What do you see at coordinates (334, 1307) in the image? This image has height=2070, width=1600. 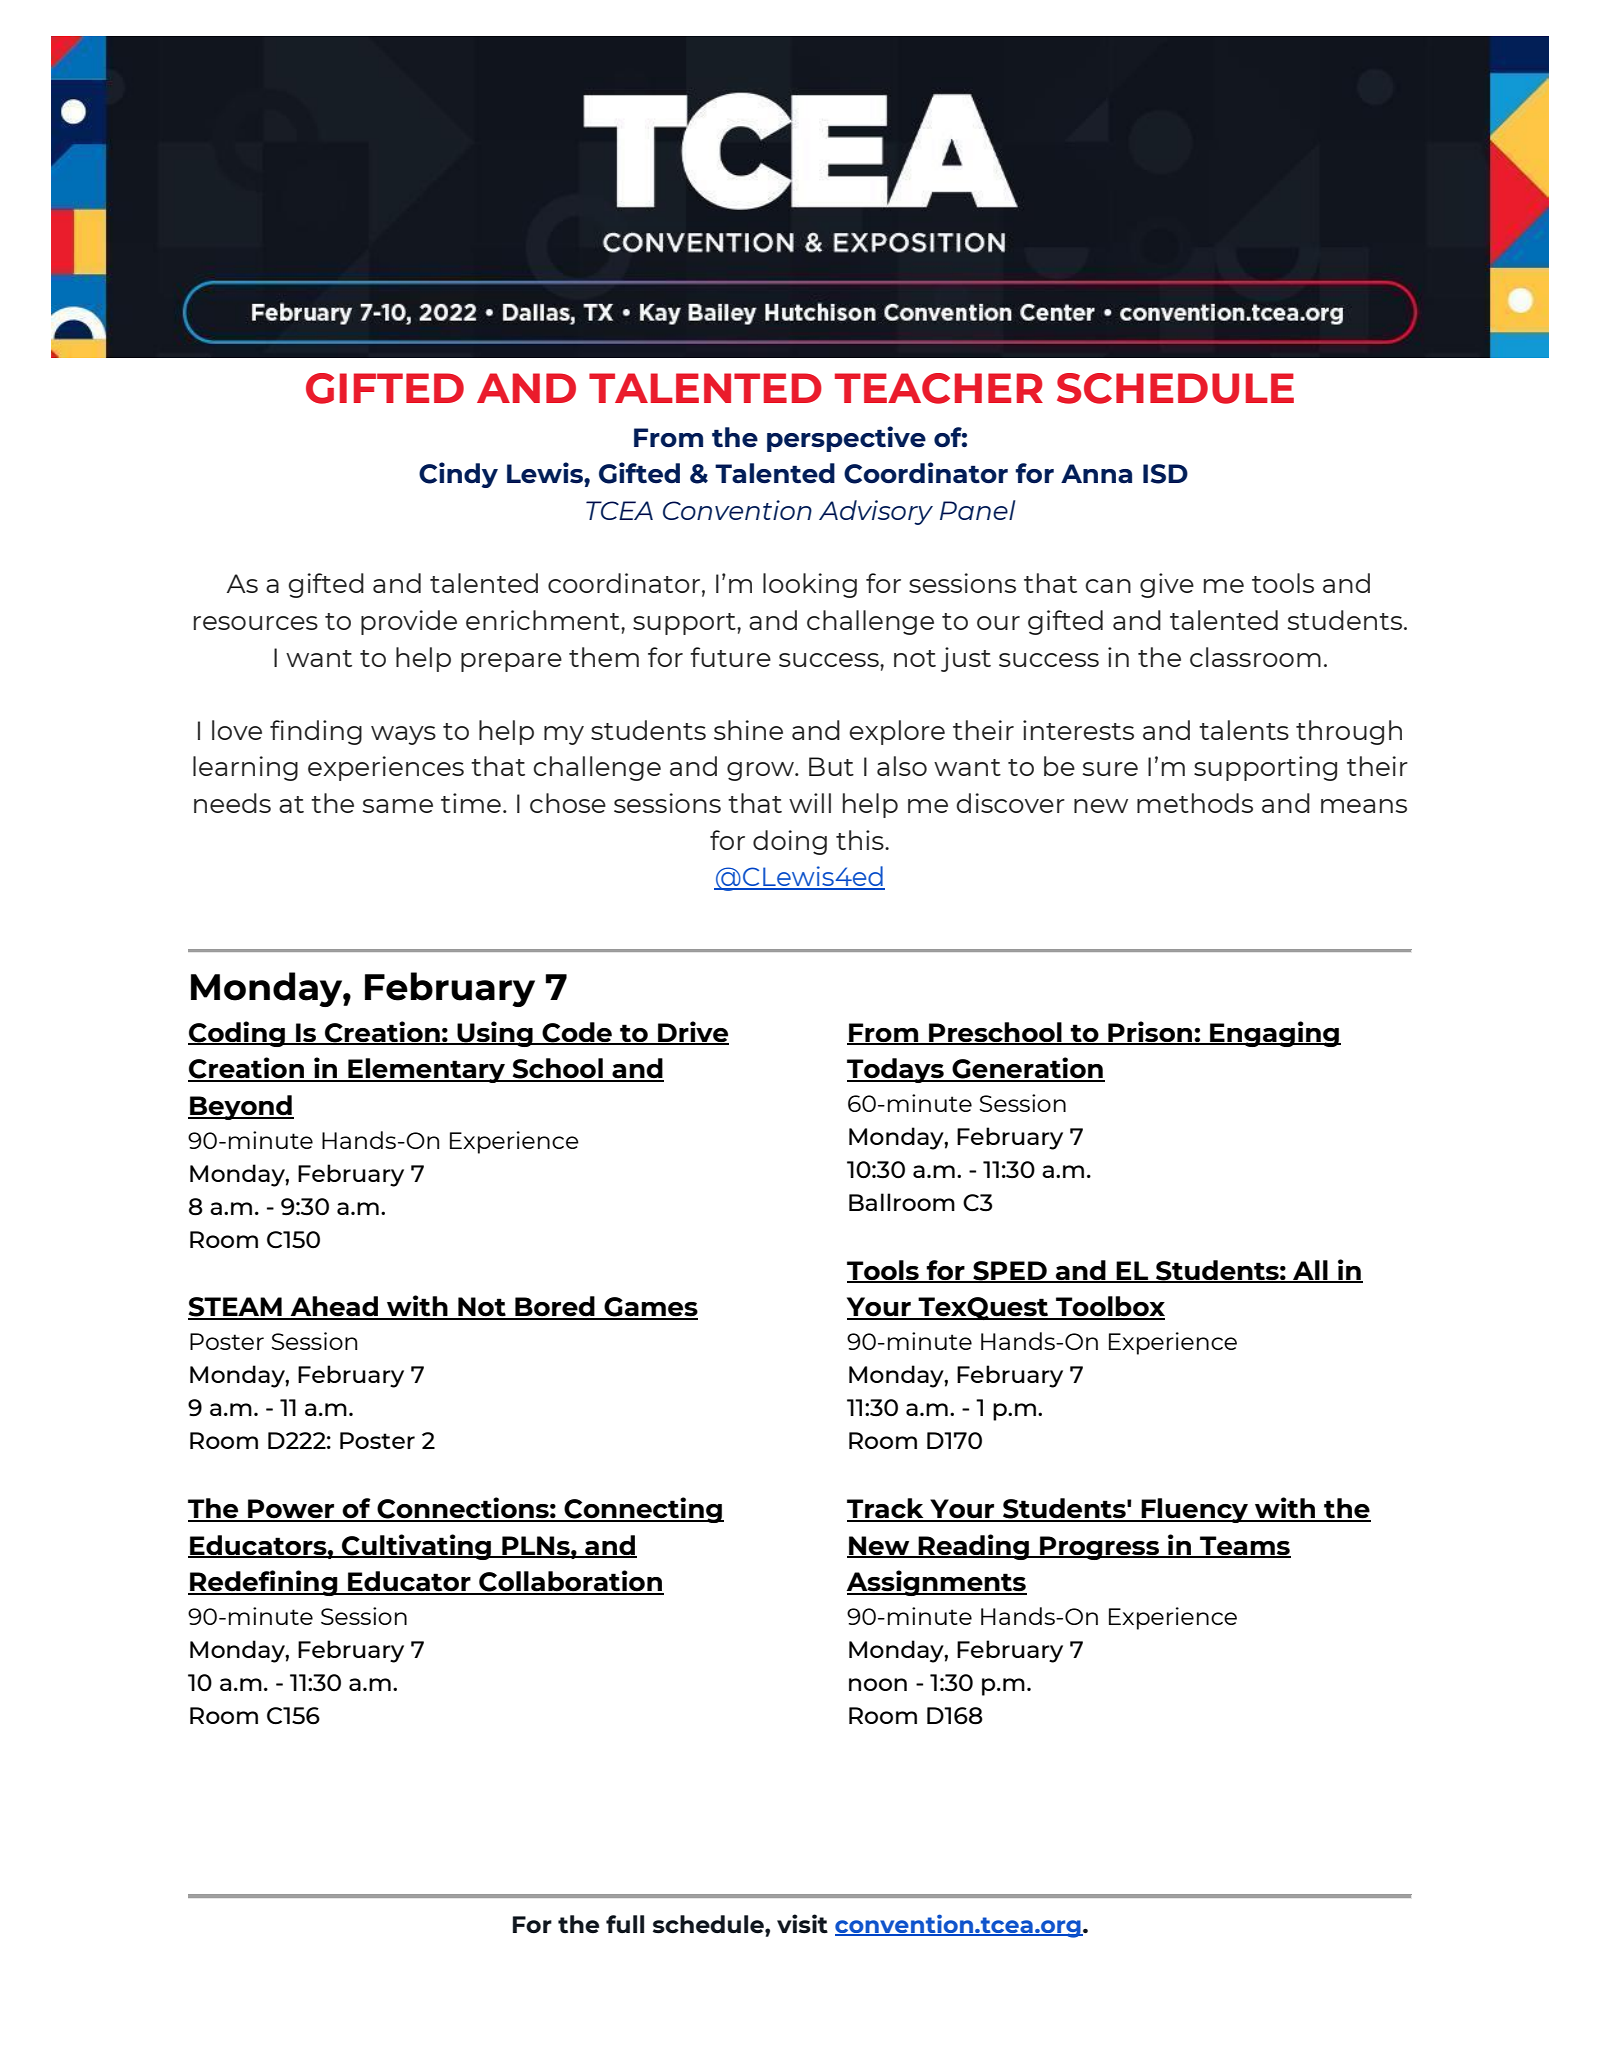 I see `Ahead` at bounding box center [334, 1307].
